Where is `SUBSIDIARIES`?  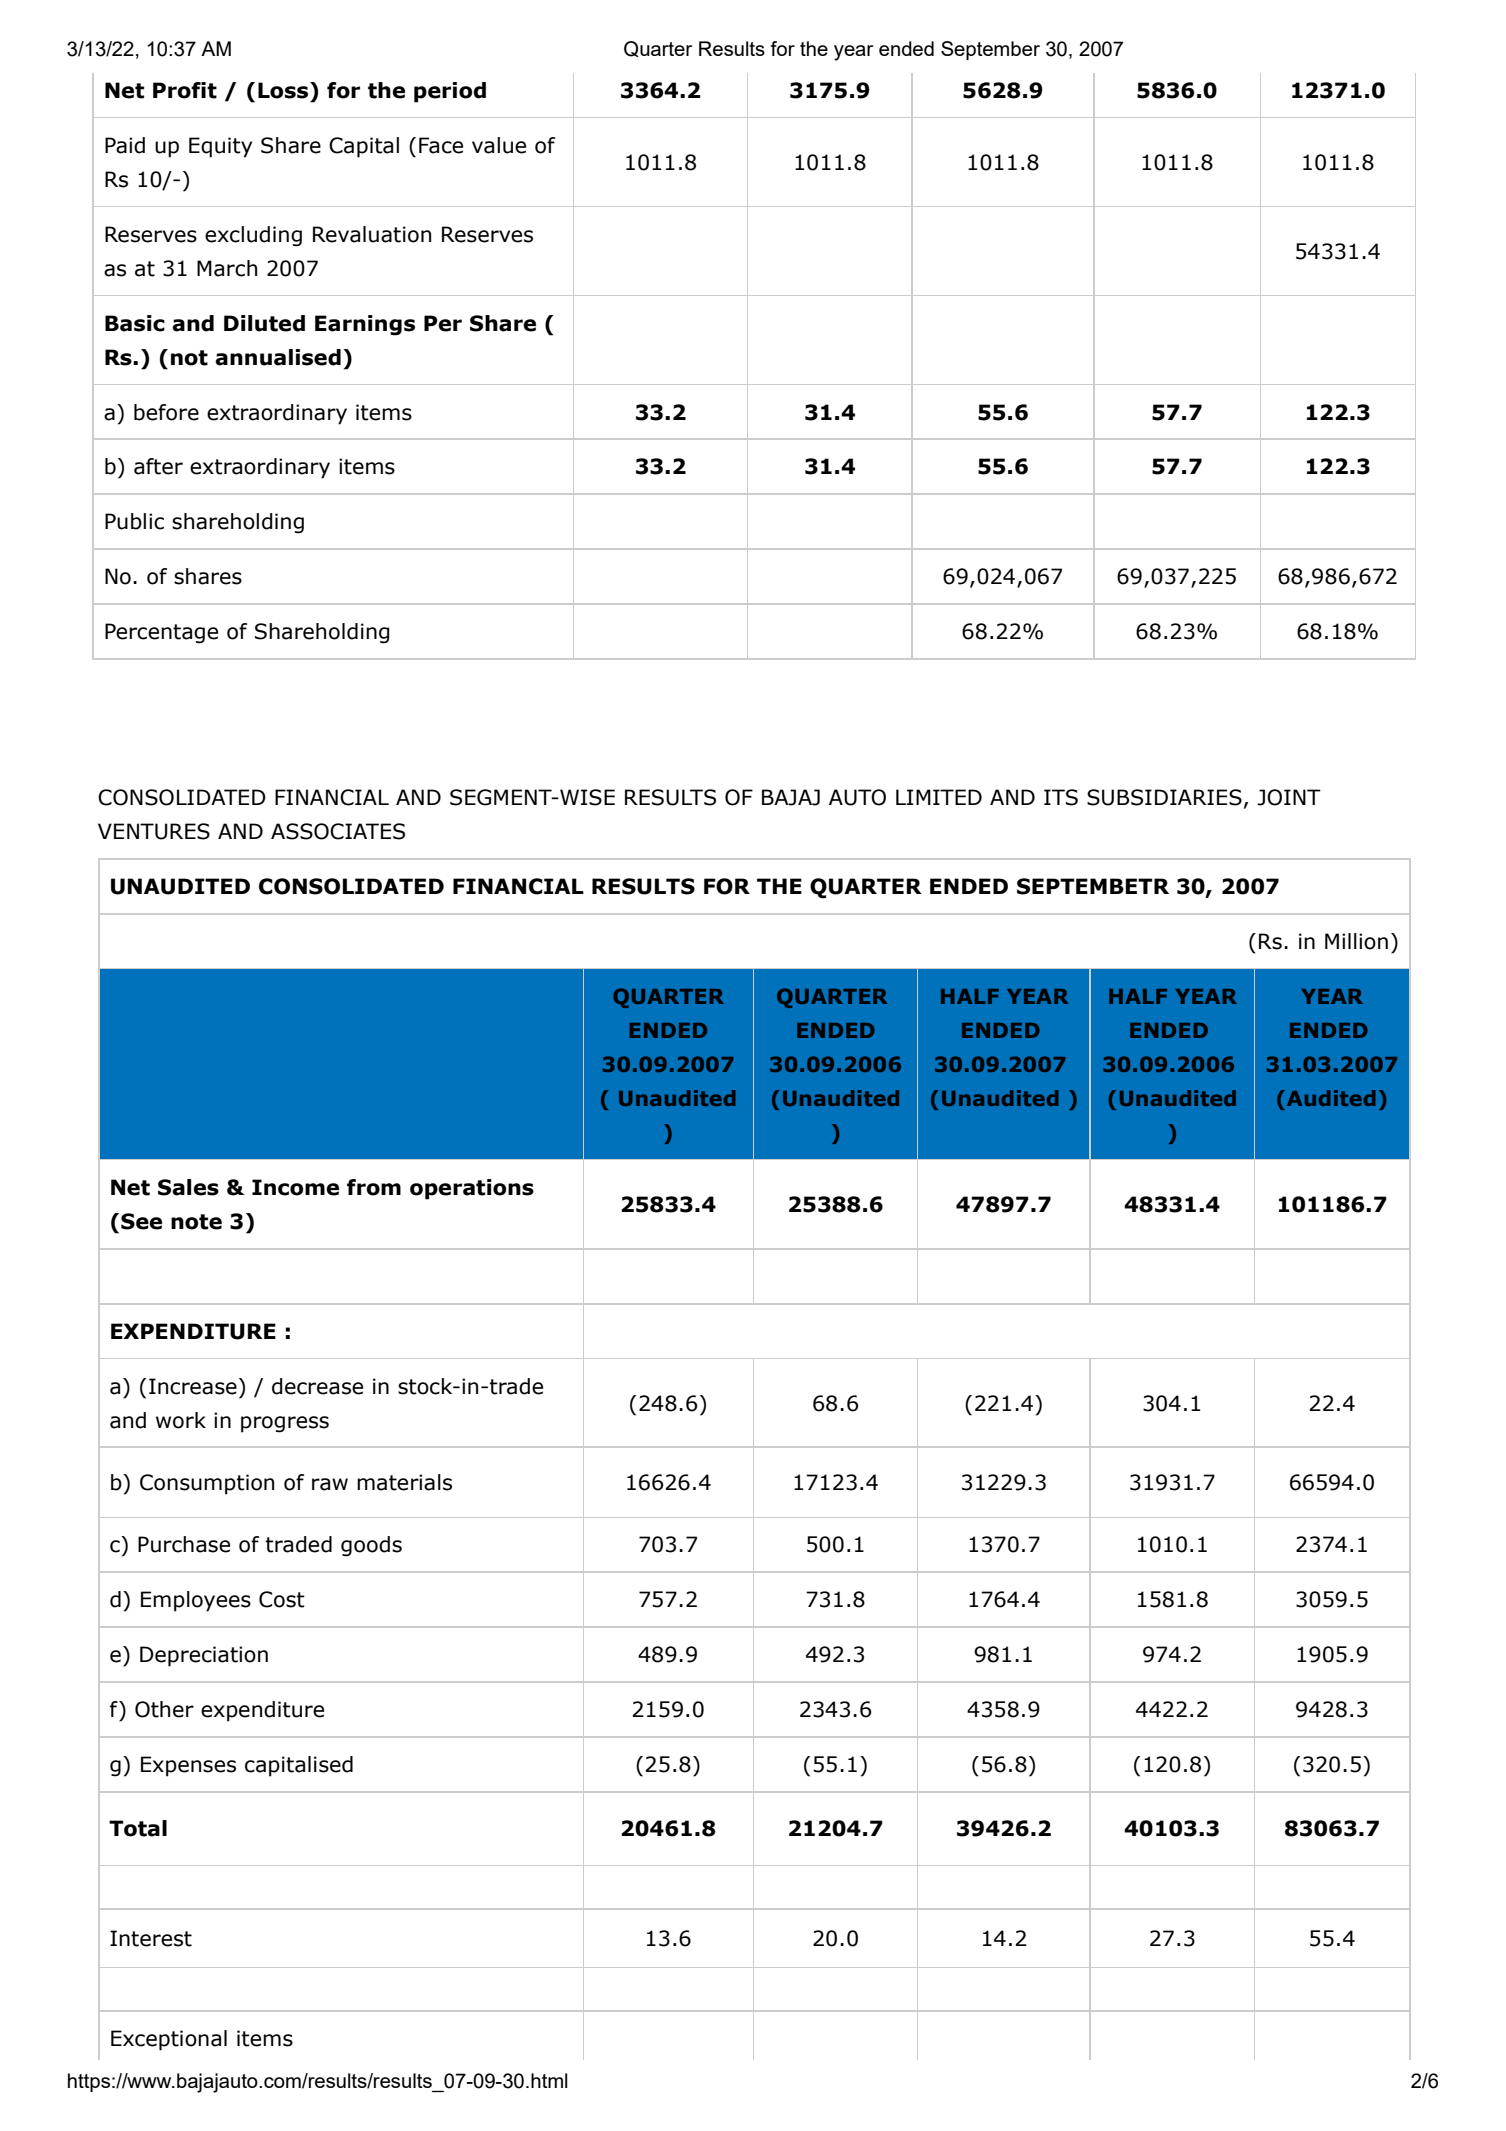
SUBSIDIARIES is located at coordinates (1164, 797).
